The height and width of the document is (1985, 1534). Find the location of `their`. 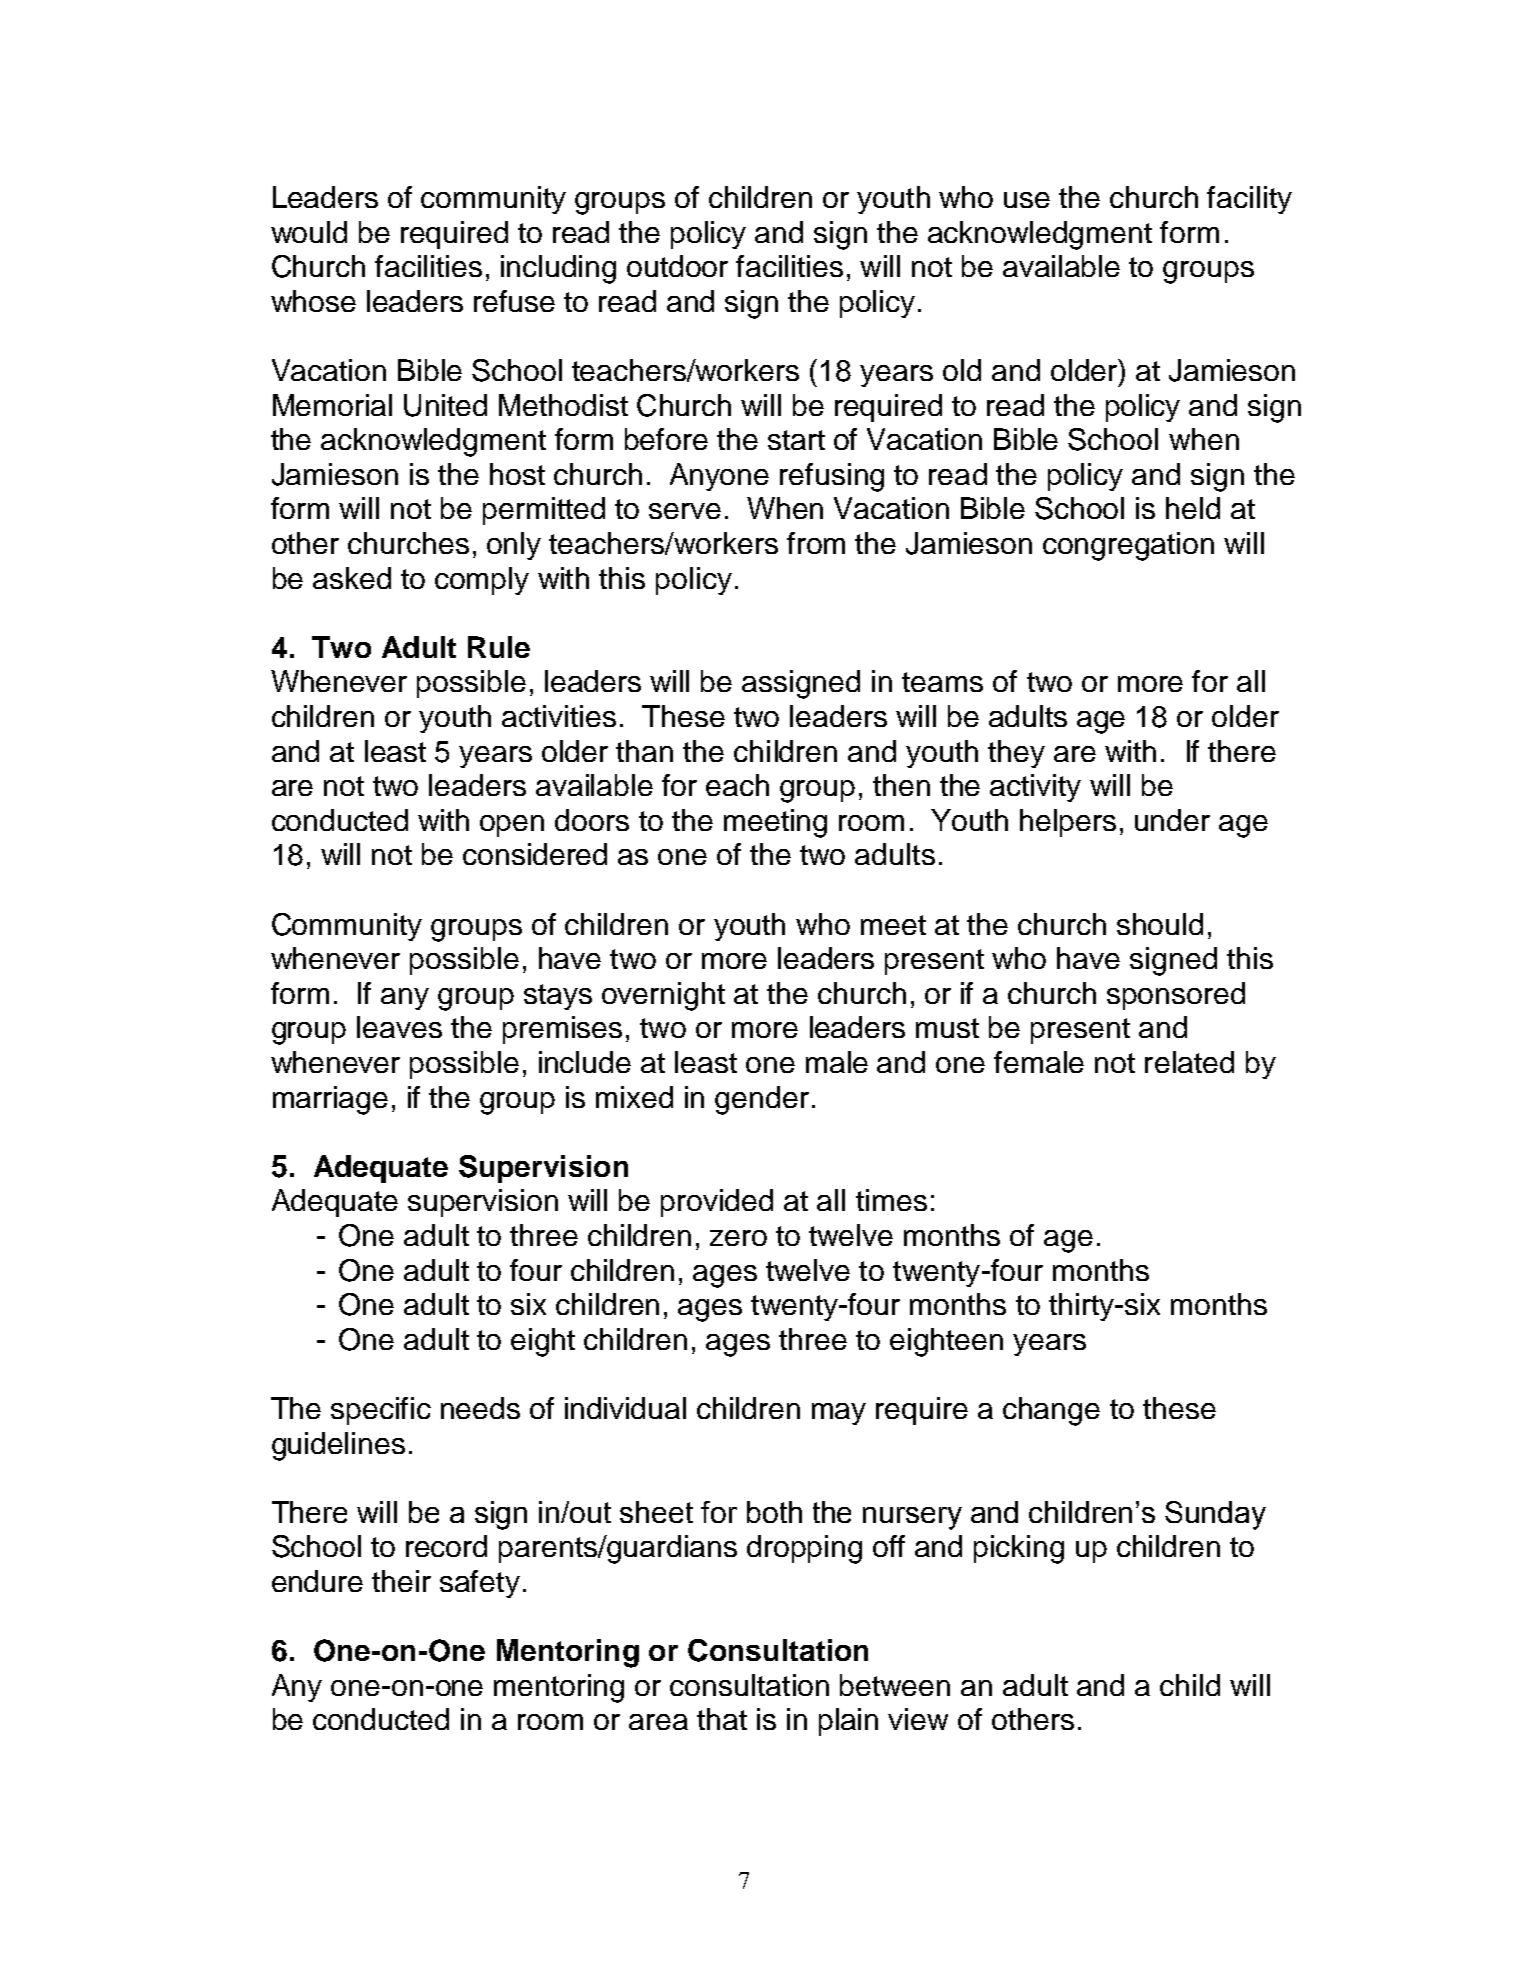

their is located at coordinates (401, 1581).
